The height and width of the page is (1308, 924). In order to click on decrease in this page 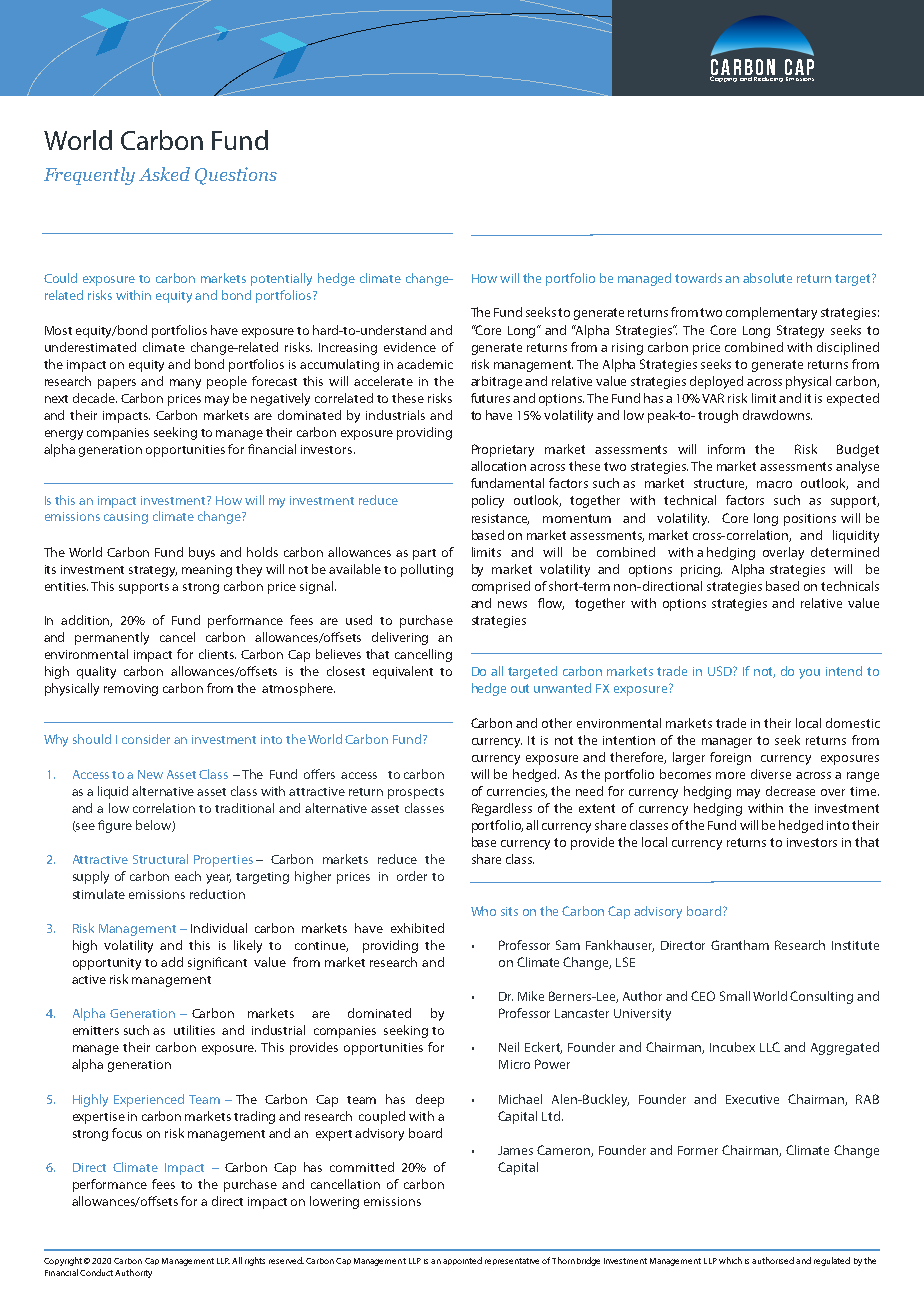, I will do `click(790, 791)`.
